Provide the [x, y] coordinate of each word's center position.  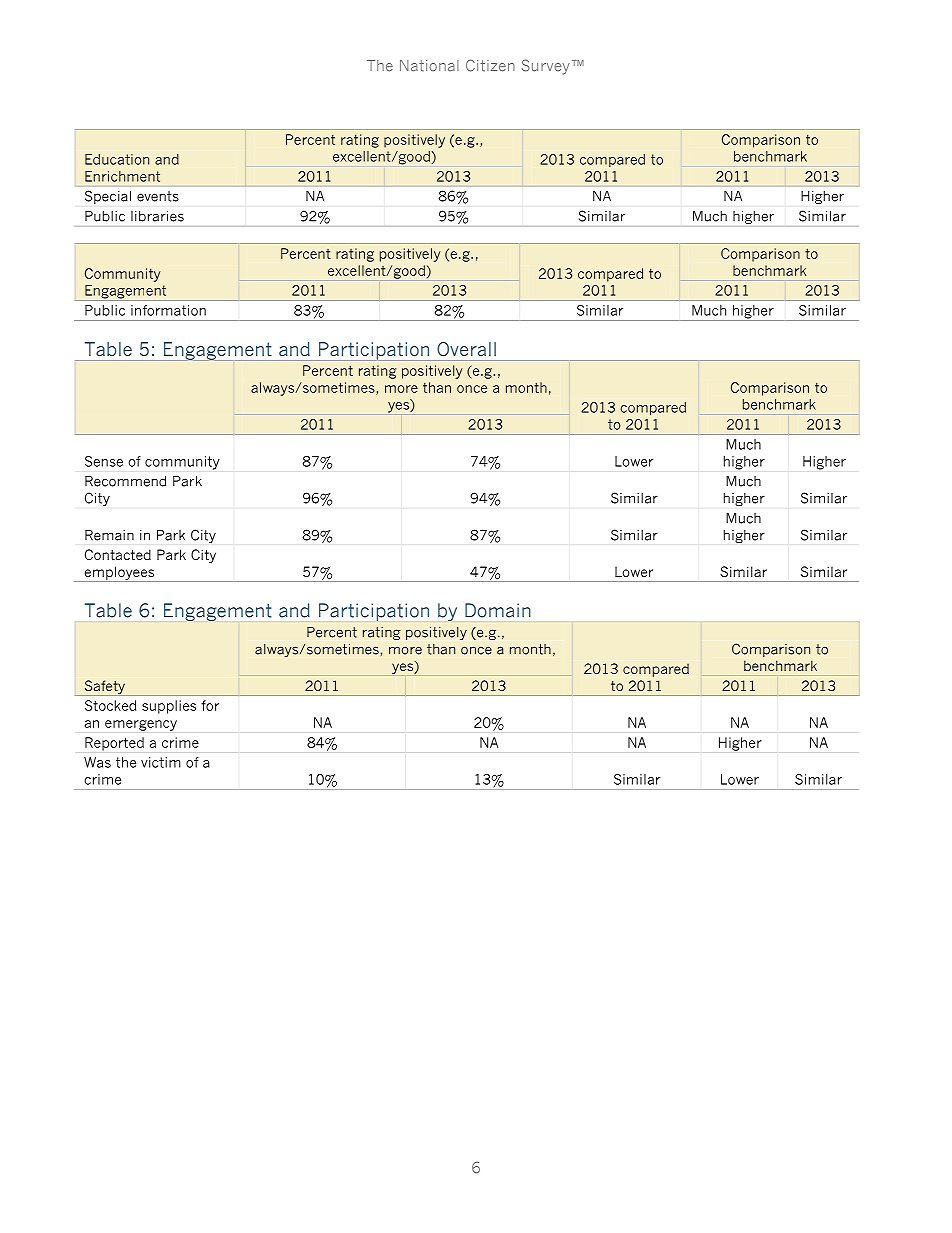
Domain [498, 610]
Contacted [118, 554]
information [168, 310]
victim [161, 762]
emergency [141, 725]
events [158, 196]
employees [119, 574]
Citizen [490, 65]
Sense [104, 461]
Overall [466, 349]
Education [117, 159]
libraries [157, 216]
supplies [169, 707]
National [429, 66]
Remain [109, 535]
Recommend [125, 481]
